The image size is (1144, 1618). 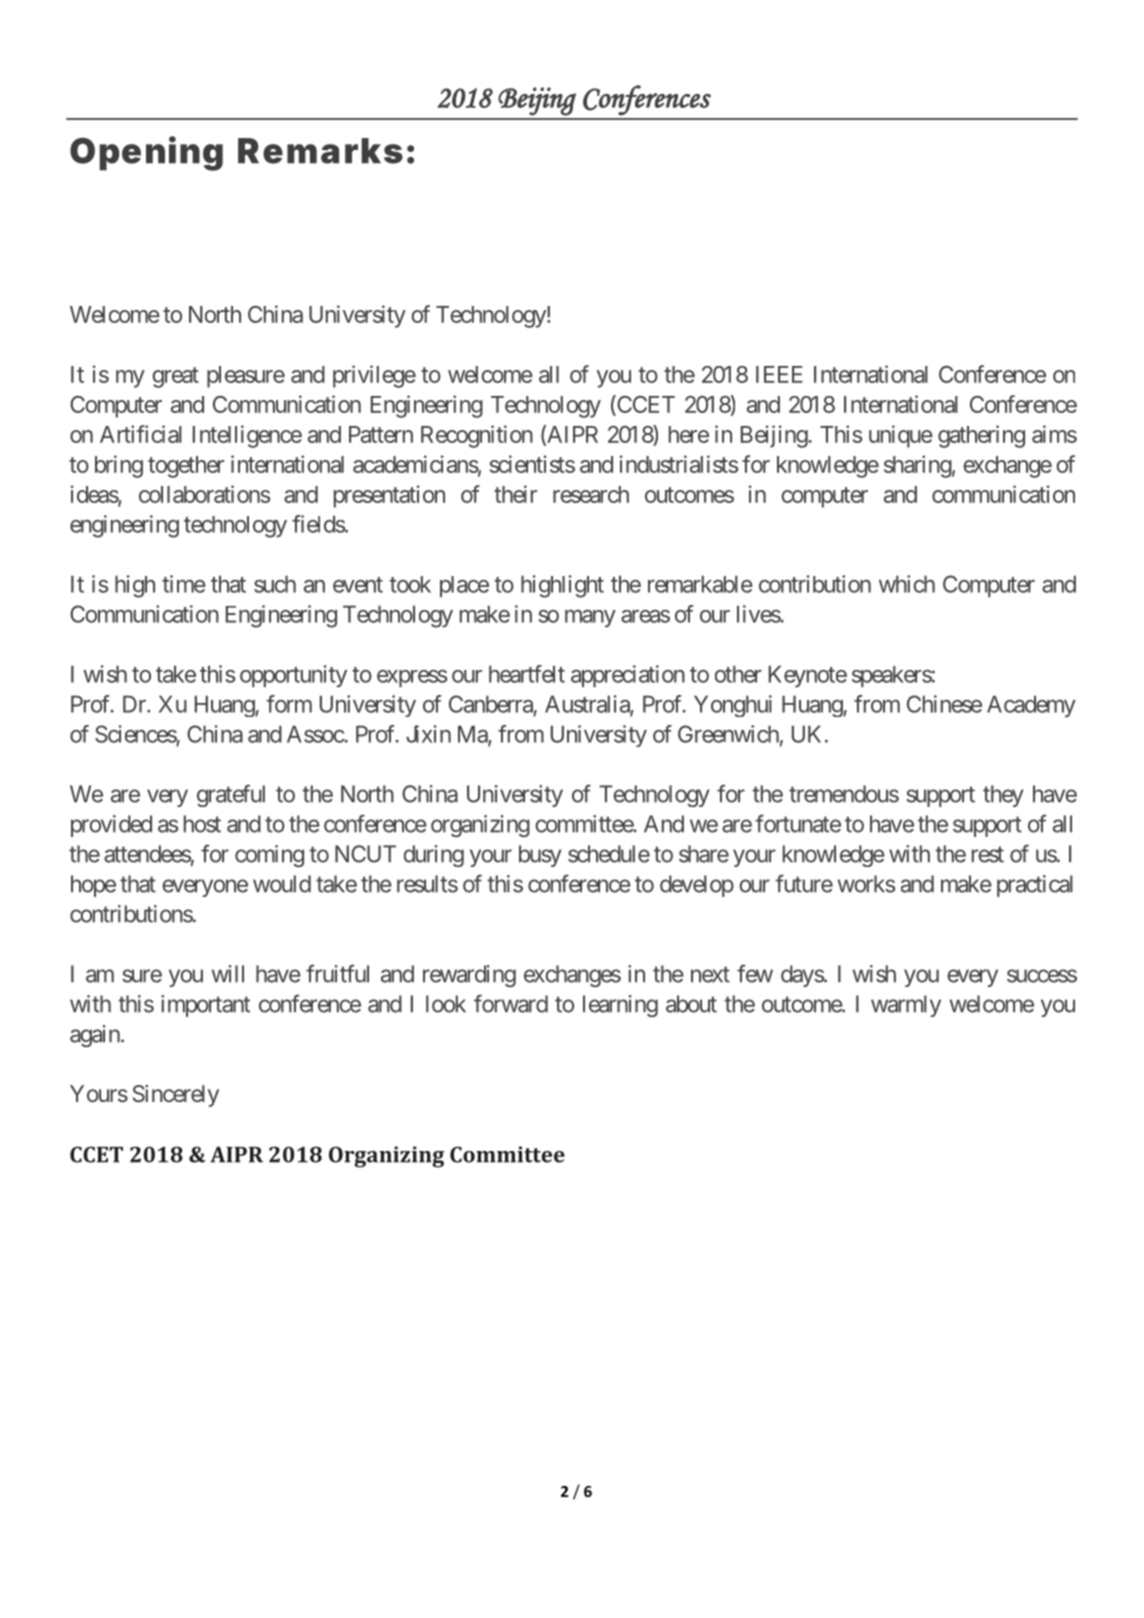 What do you see at coordinates (477, 436) in the image?
I see `Recognition` at bounding box center [477, 436].
